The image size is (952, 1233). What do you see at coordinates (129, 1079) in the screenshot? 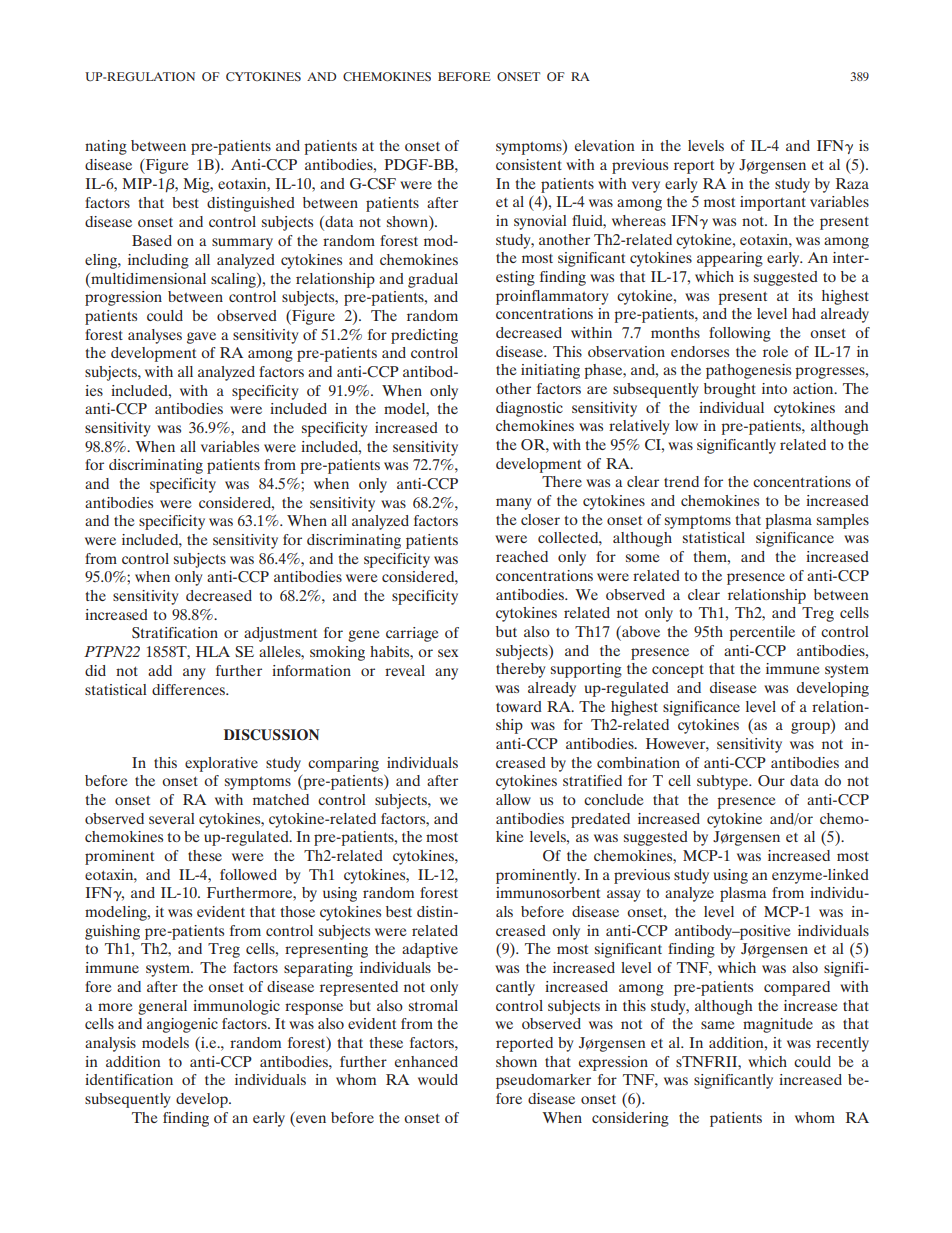
I see `identification` at bounding box center [129, 1079].
